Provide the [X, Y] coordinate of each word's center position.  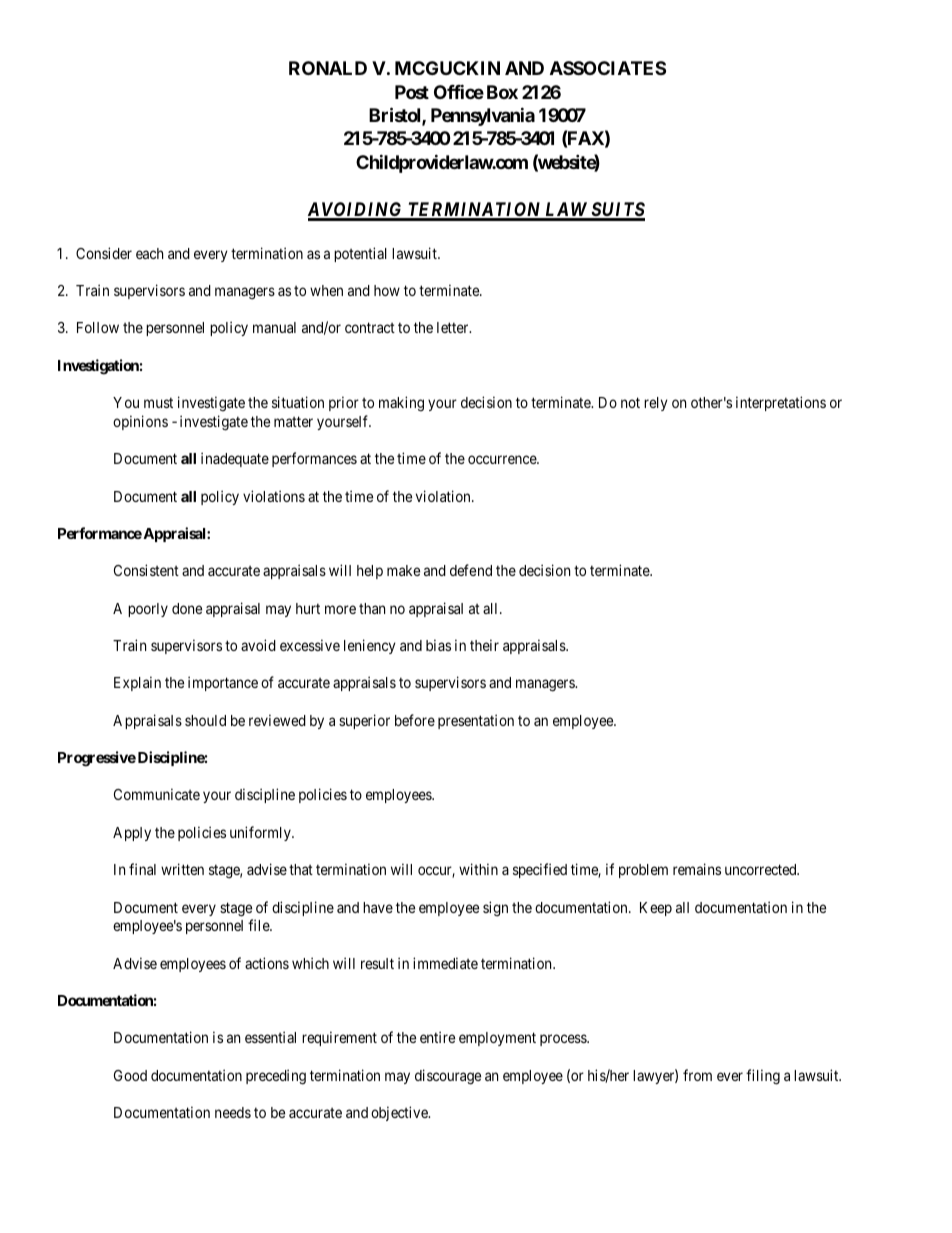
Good [130, 1075]
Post [412, 92]
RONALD [328, 68]
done [187, 608]
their [484, 645]
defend [471, 570]
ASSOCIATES [608, 68]
